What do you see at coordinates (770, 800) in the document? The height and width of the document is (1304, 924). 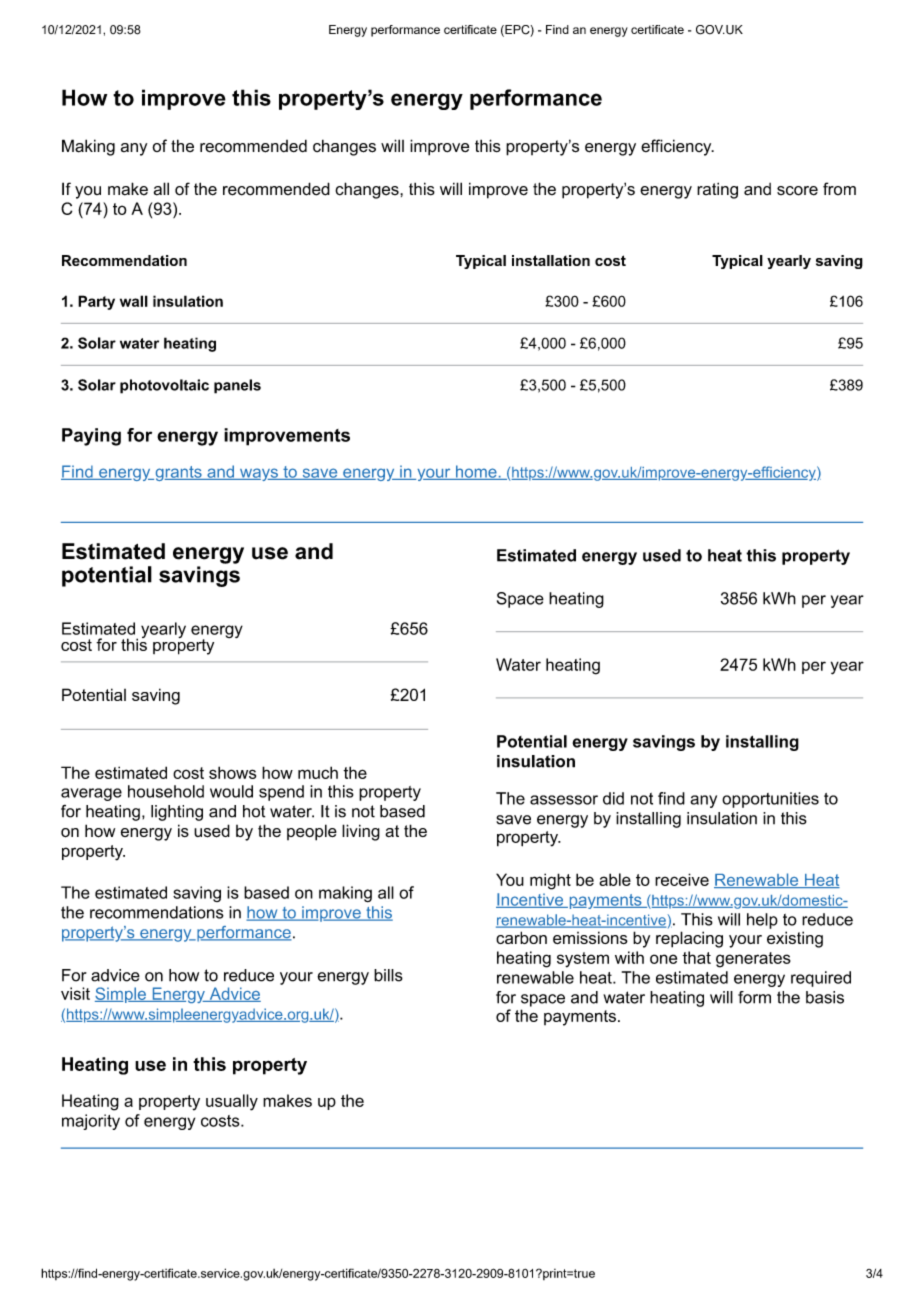 I see `opportunities` at bounding box center [770, 800].
